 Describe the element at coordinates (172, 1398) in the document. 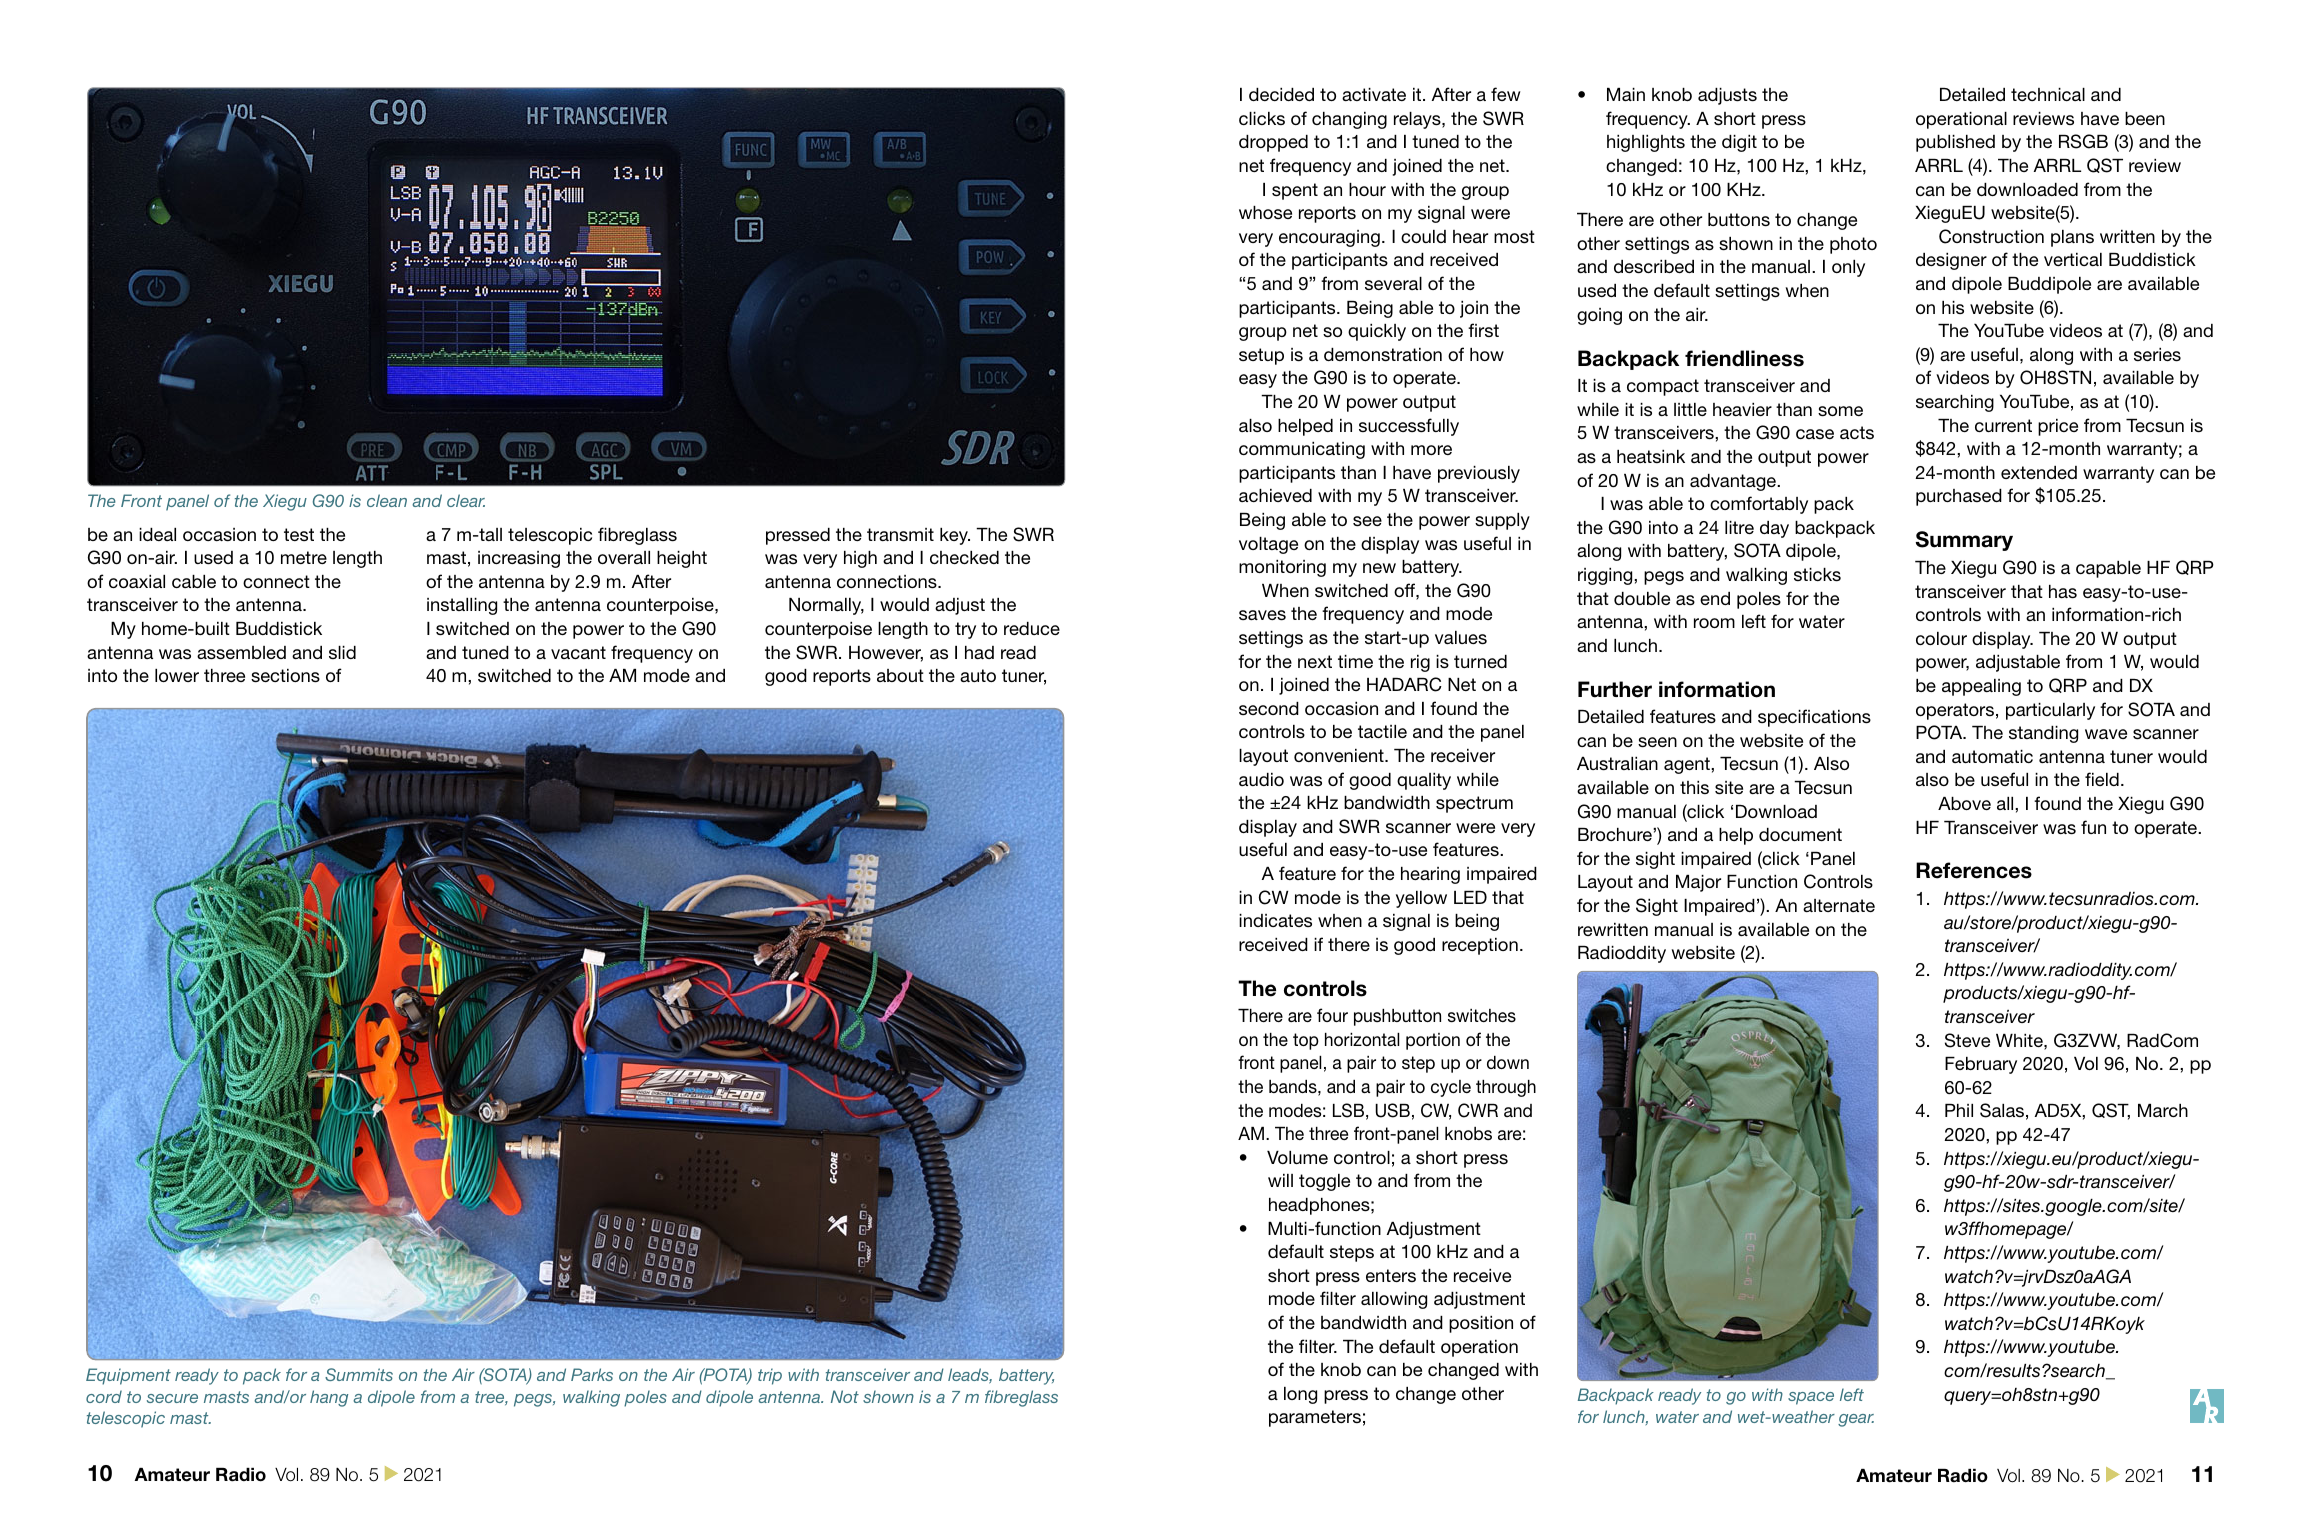

I see `secure` at that location.
